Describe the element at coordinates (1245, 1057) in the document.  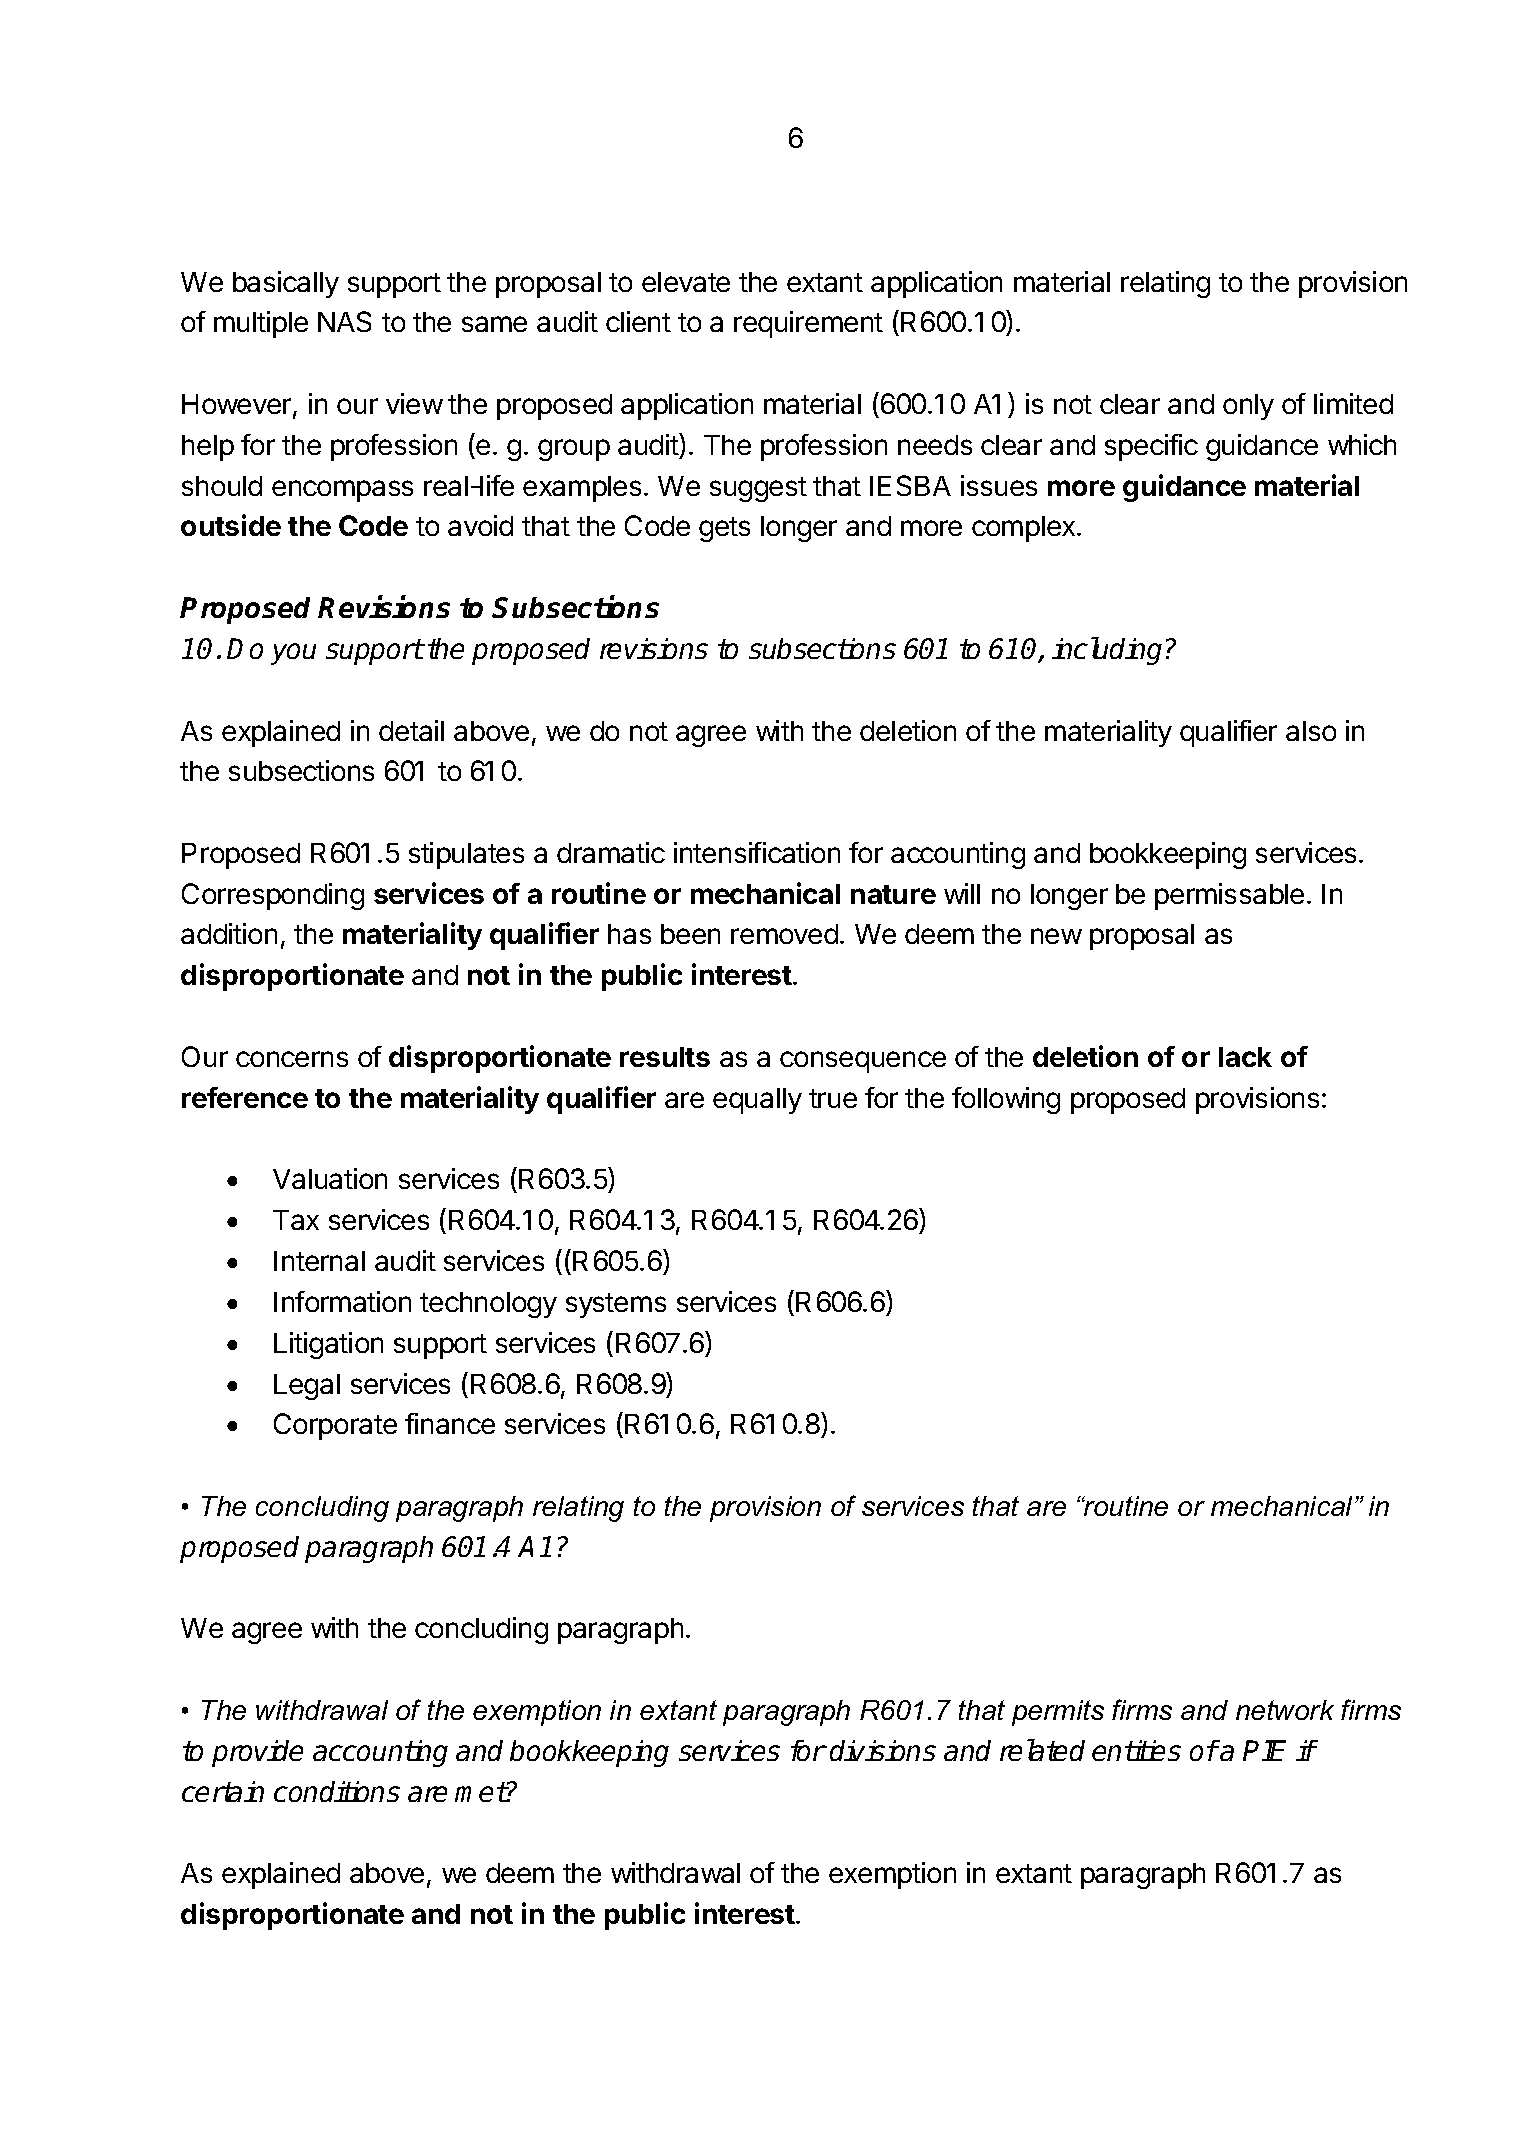
I see `lack` at that location.
